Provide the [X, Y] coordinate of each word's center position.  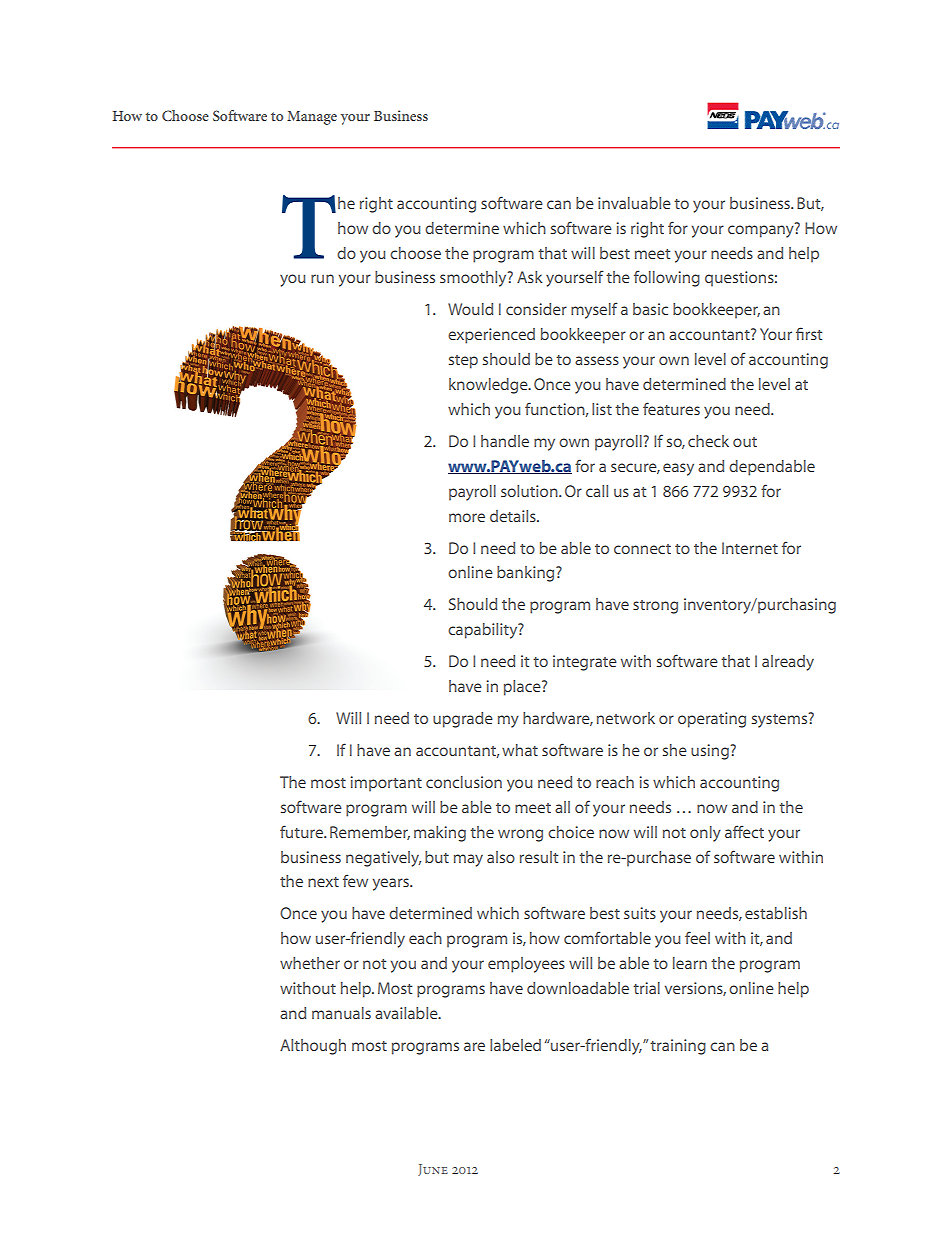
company [762, 230]
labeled [515, 1045]
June [433, 1170]
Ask [529, 277]
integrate [585, 663]
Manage [312, 118]
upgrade [463, 720]
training [678, 1047]
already [788, 663]
